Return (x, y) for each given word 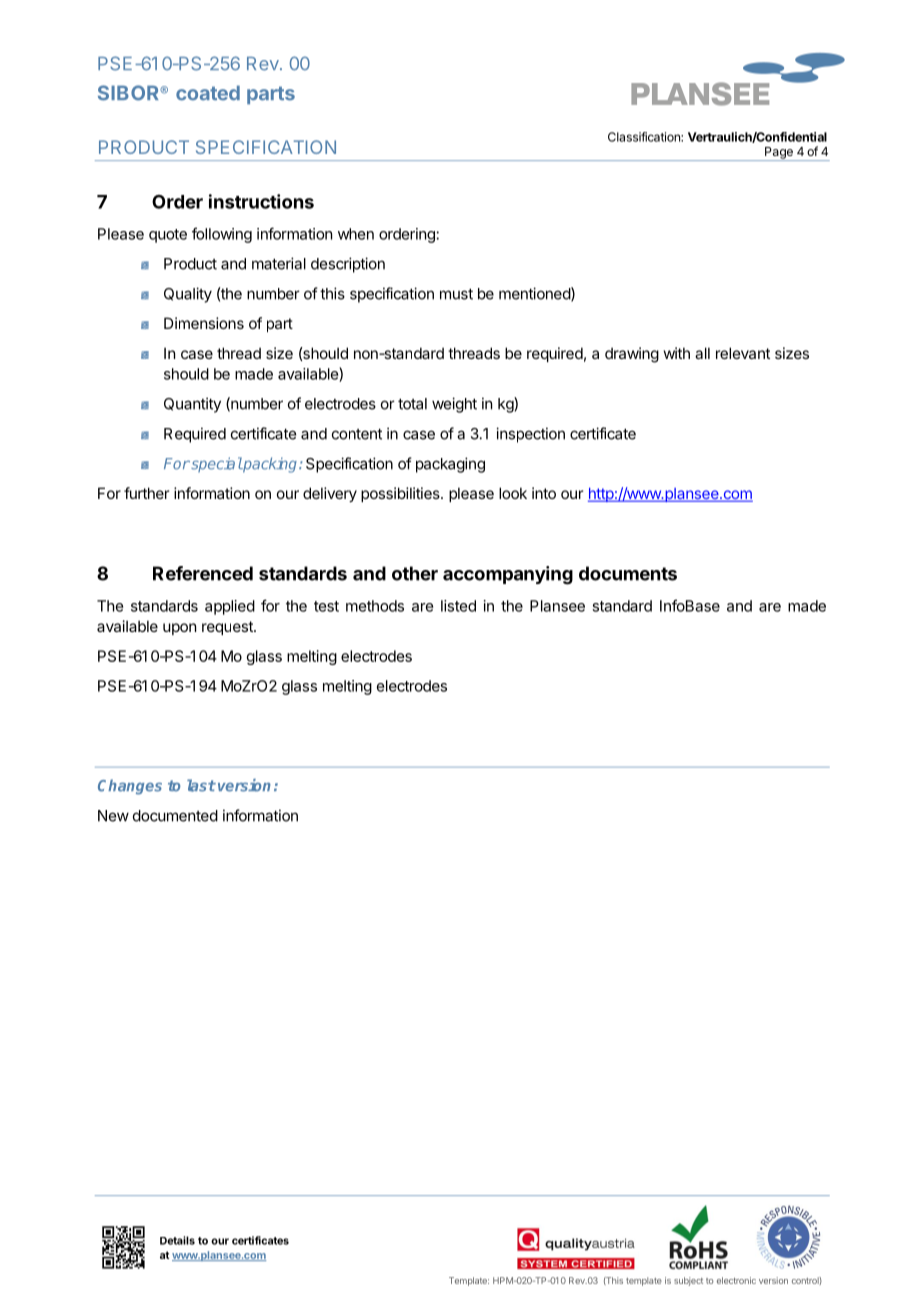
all (702, 353)
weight (454, 405)
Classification (645, 137)
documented (175, 816)
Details (177, 1240)
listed (458, 606)
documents (628, 573)
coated (208, 93)
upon (179, 629)
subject (688, 1281)
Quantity (192, 405)
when (356, 234)
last (201, 785)
